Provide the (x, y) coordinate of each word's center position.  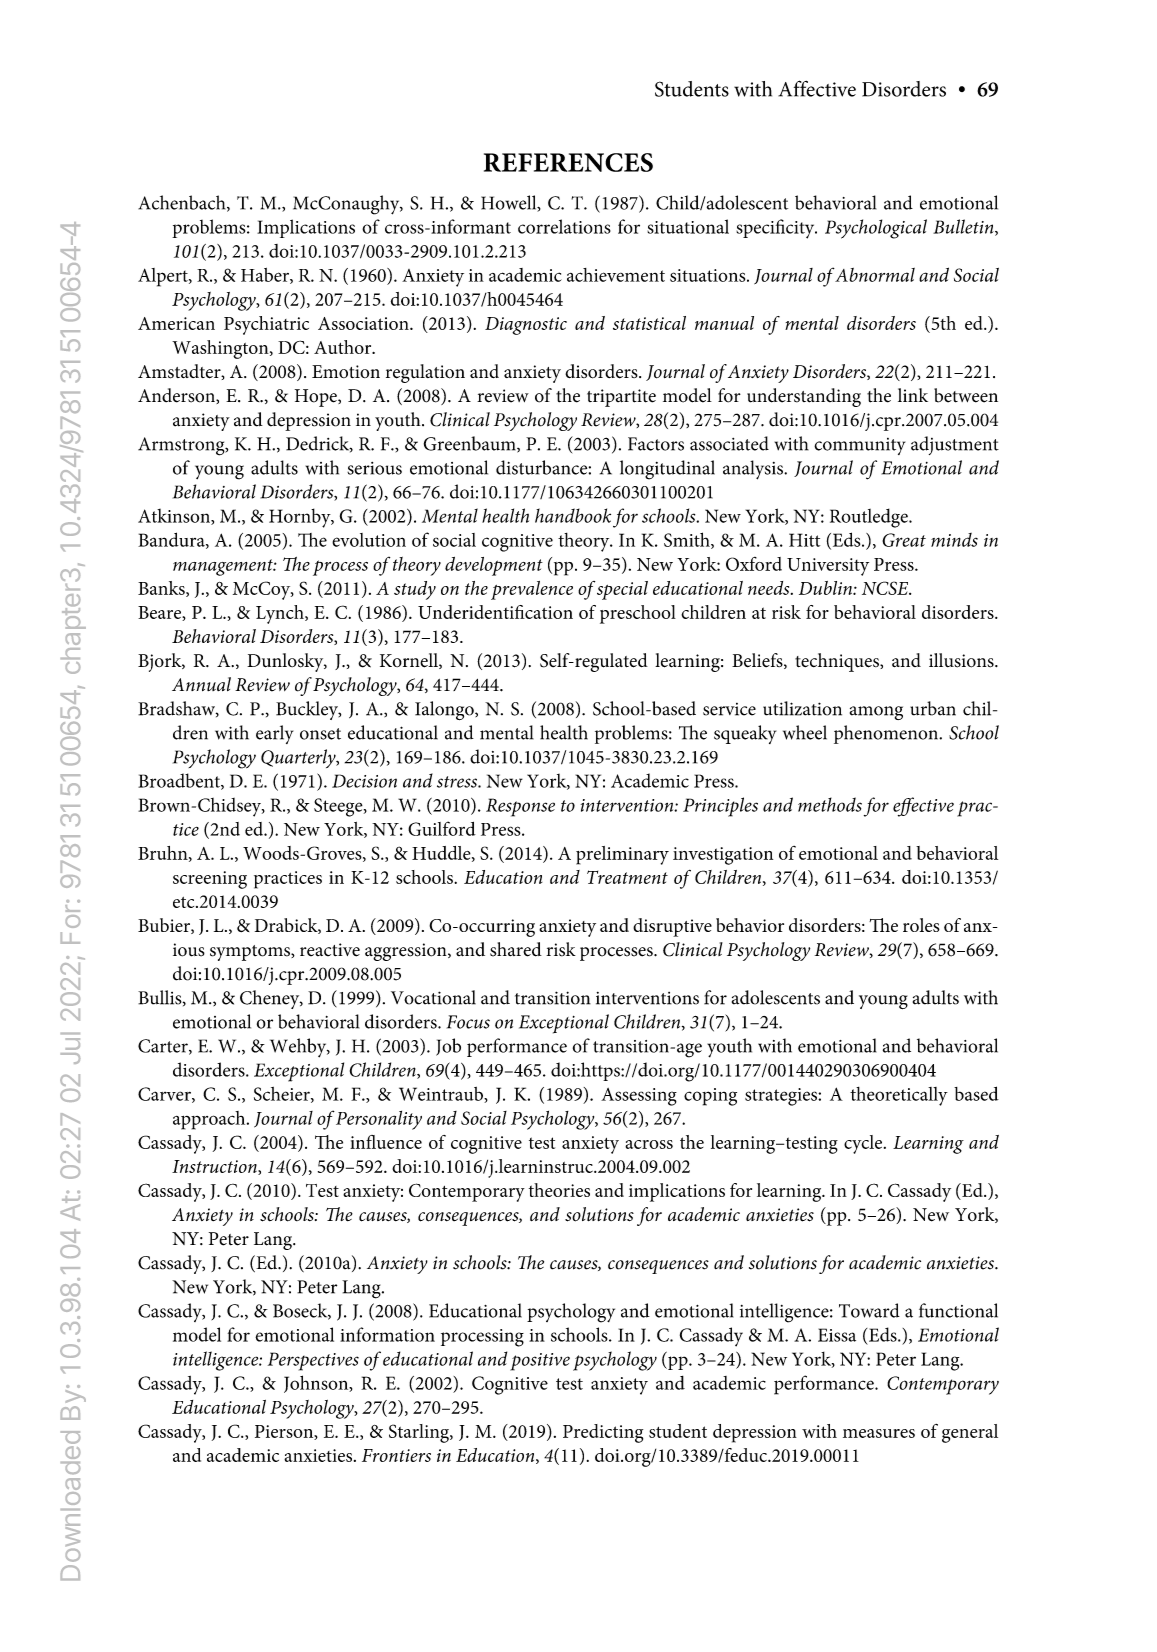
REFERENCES (568, 162)
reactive (330, 950)
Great (904, 540)
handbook (573, 515)
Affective (817, 88)
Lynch (281, 614)
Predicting (603, 1433)
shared (516, 949)
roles (921, 925)
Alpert (164, 277)
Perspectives (313, 1361)
